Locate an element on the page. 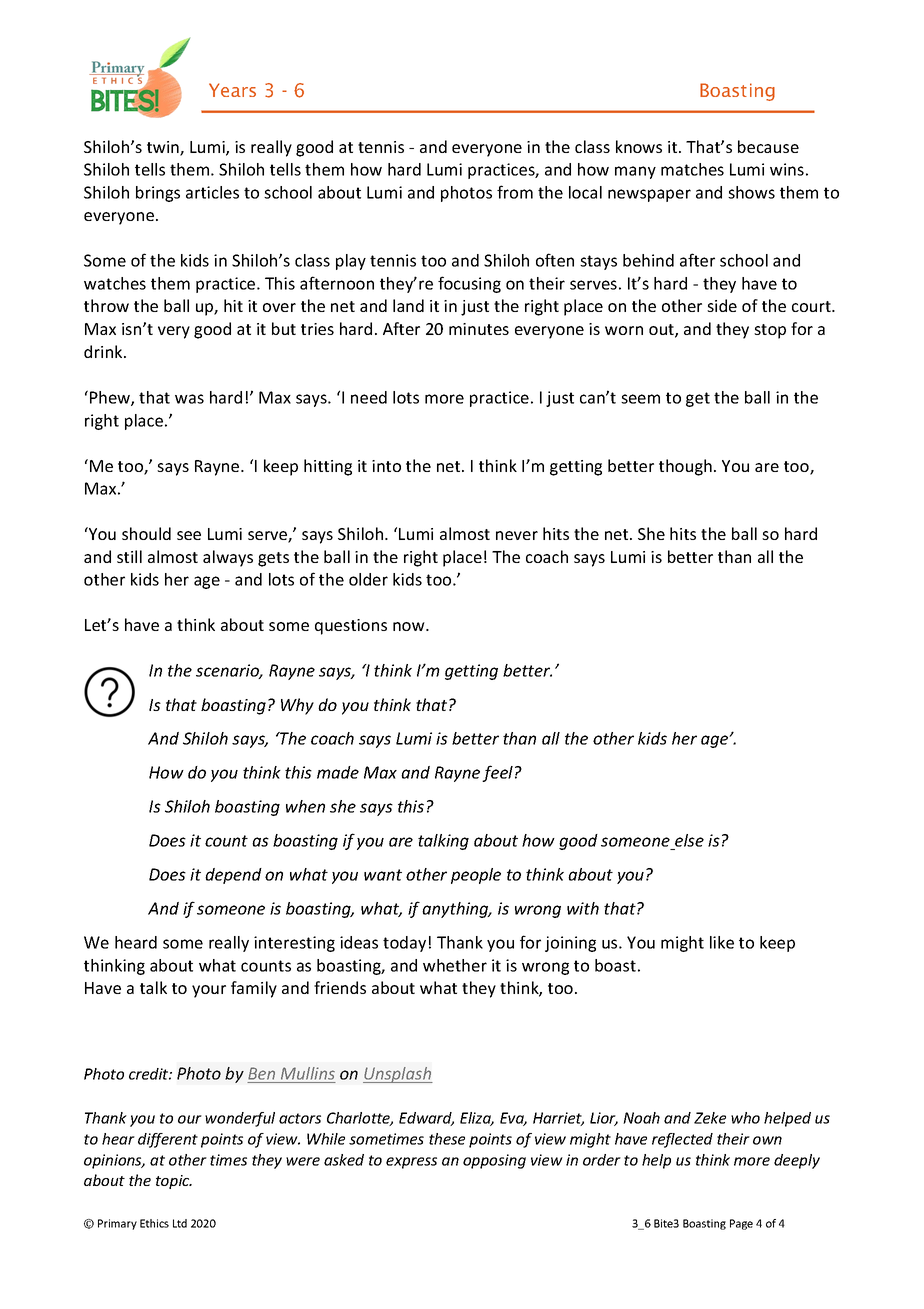 The width and height of the document is (924, 1309). Why is located at coordinates (297, 706).
